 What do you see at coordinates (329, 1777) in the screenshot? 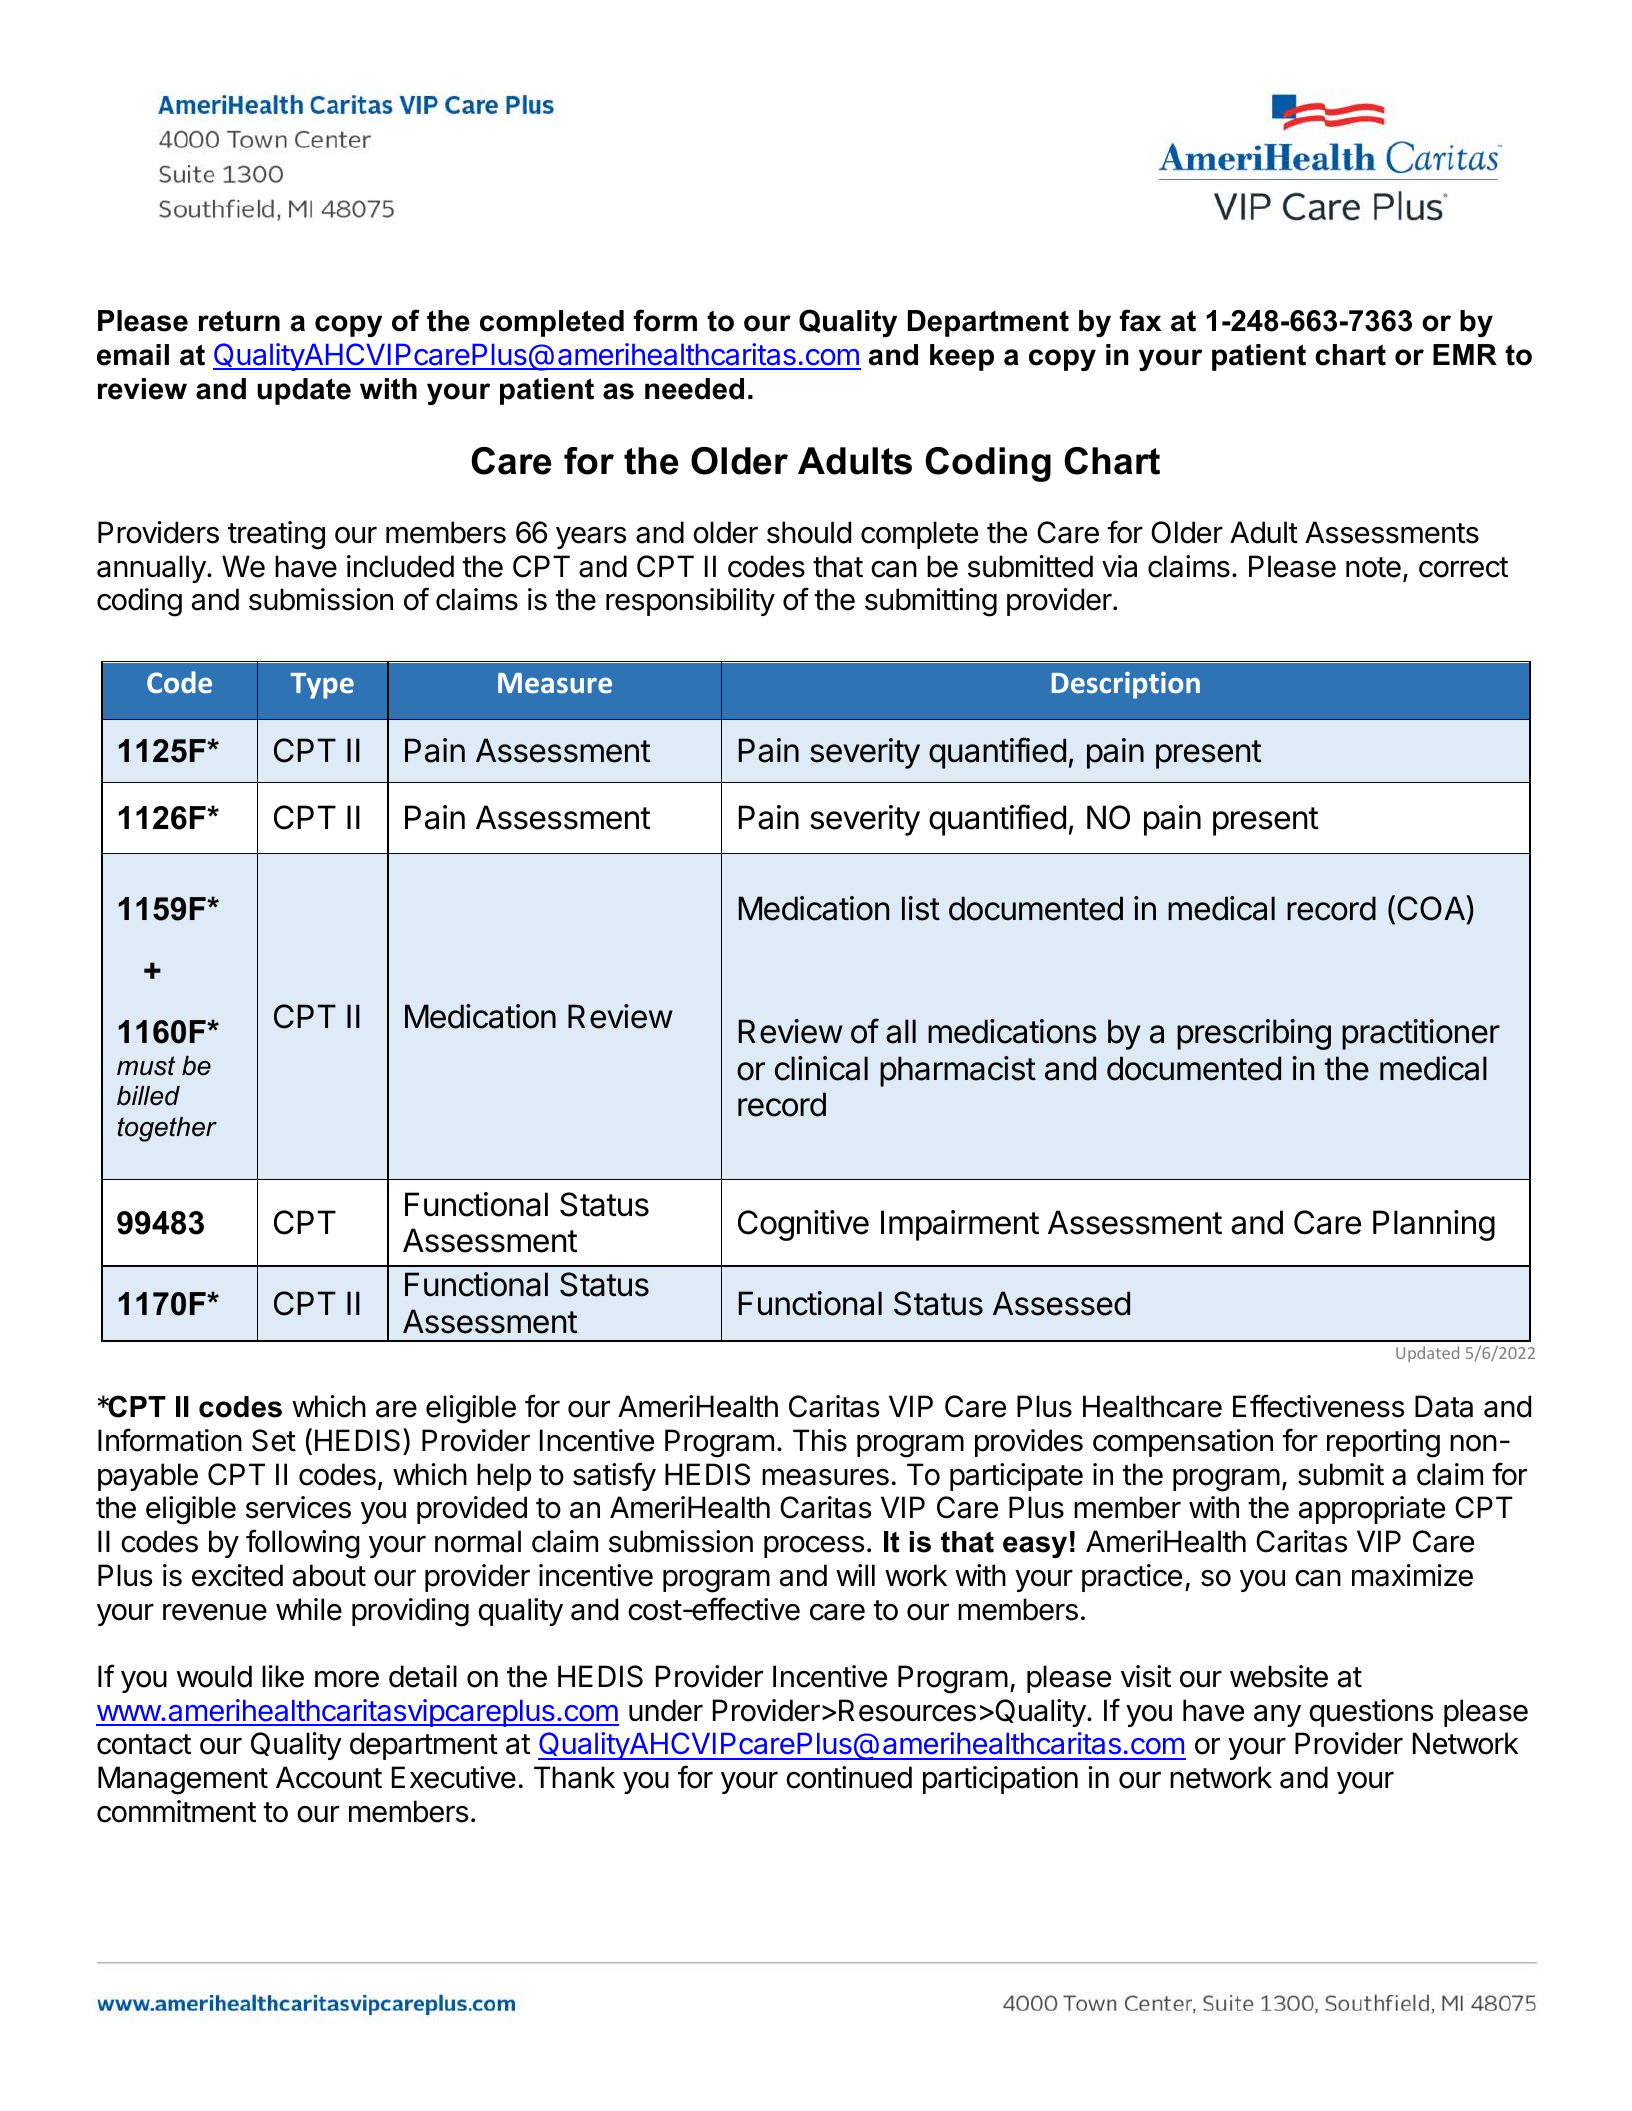
I see `Account` at bounding box center [329, 1777].
